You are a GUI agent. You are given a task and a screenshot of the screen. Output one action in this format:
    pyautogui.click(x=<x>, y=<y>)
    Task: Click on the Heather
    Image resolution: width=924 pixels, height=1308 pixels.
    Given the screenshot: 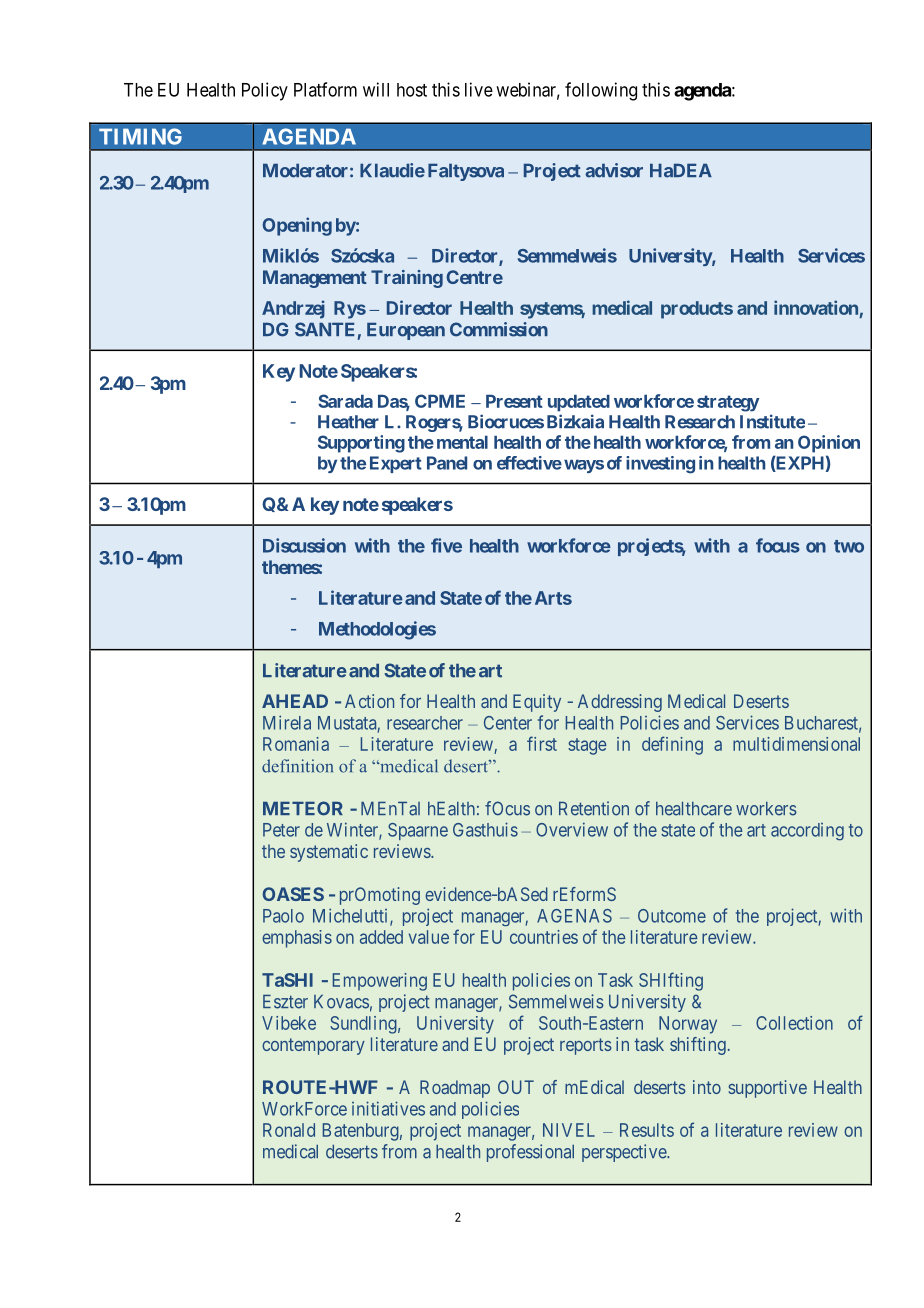 What is the action you would take?
    pyautogui.click(x=348, y=422)
